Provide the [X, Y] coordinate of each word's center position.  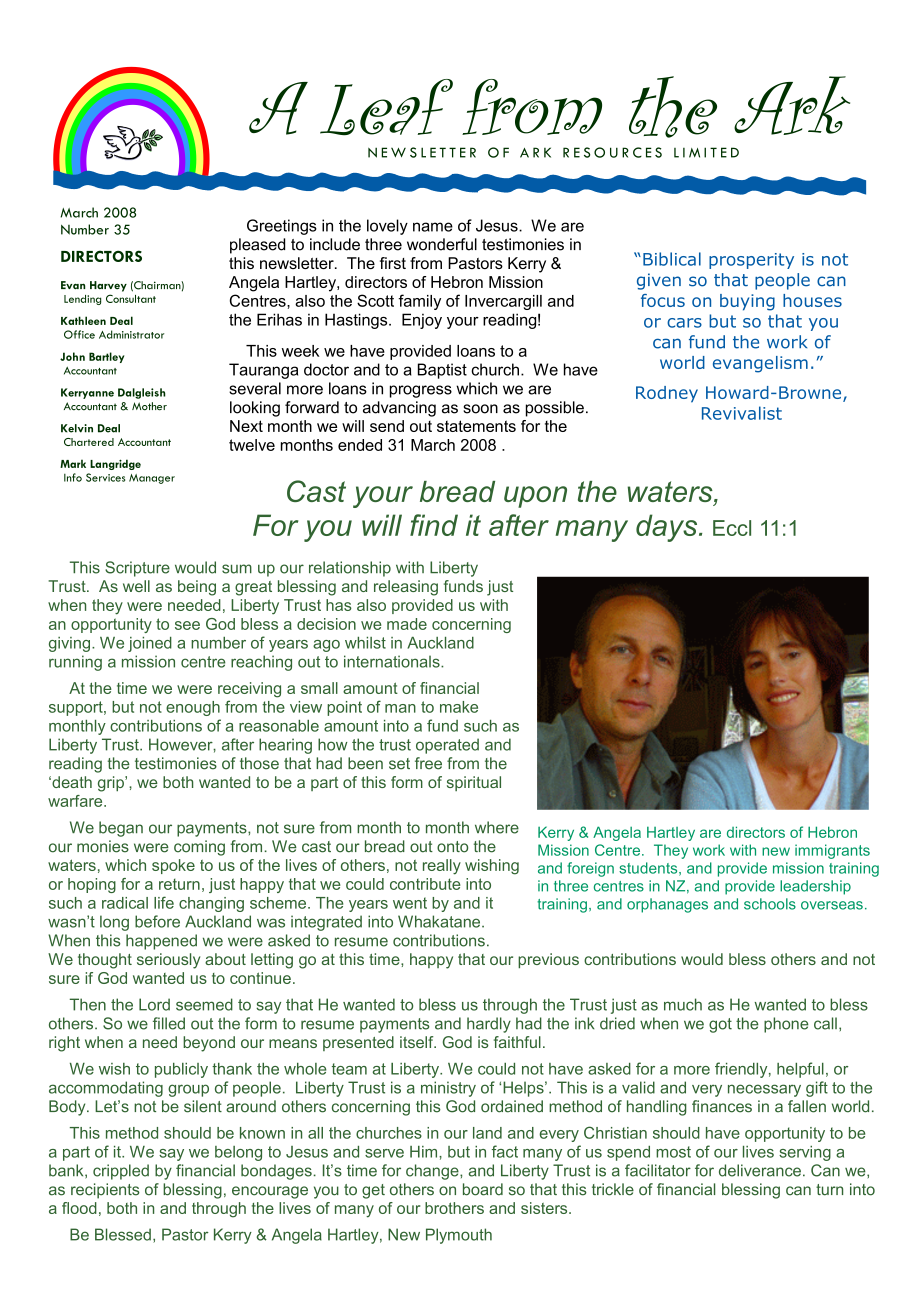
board [483, 1189]
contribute [425, 884]
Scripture [137, 569]
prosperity [751, 261]
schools [770, 904]
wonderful [442, 244]
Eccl [732, 528]
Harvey [108, 286]
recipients [105, 1191]
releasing [406, 588]
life [164, 902]
